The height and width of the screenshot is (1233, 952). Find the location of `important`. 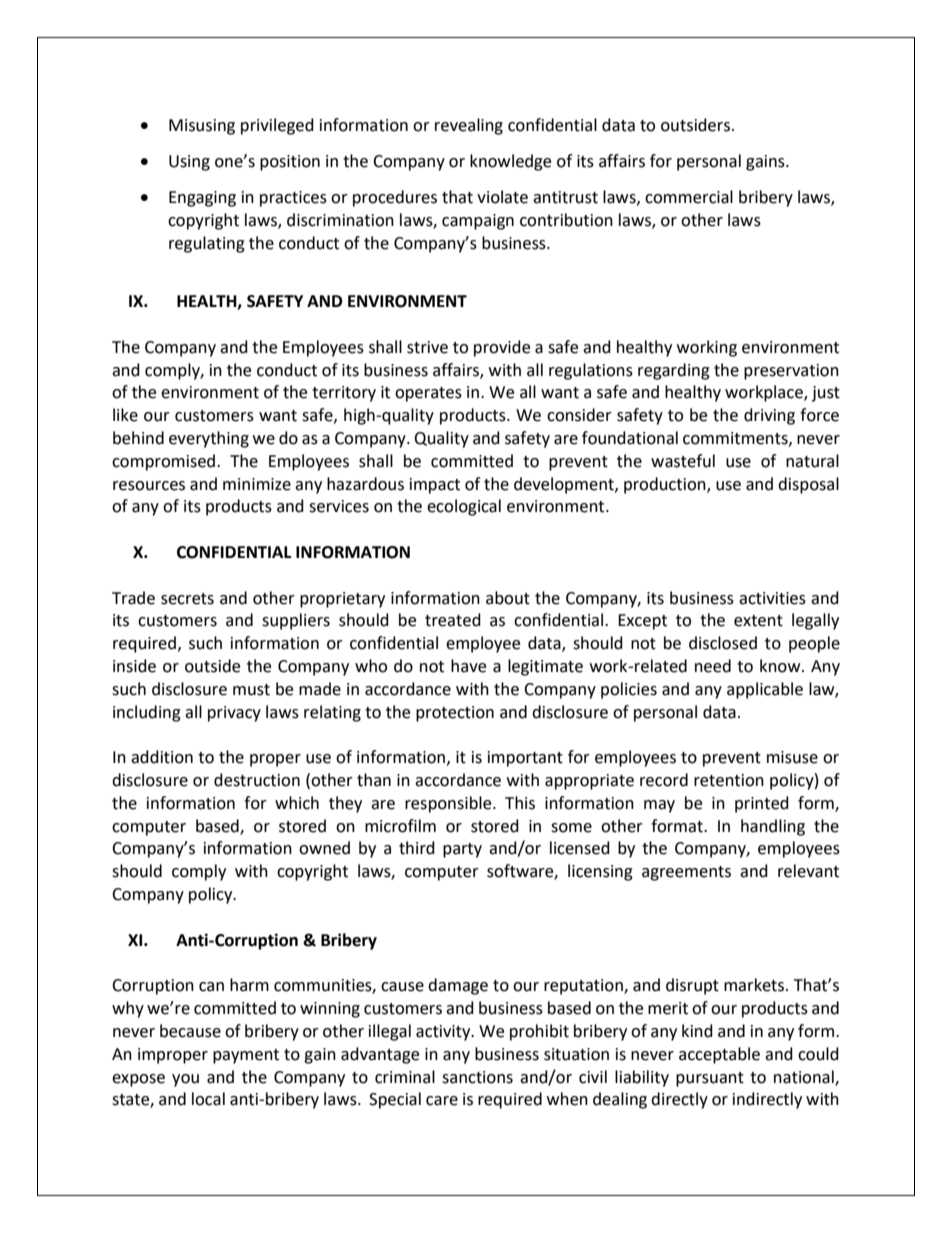

important is located at coordinates (525, 759).
